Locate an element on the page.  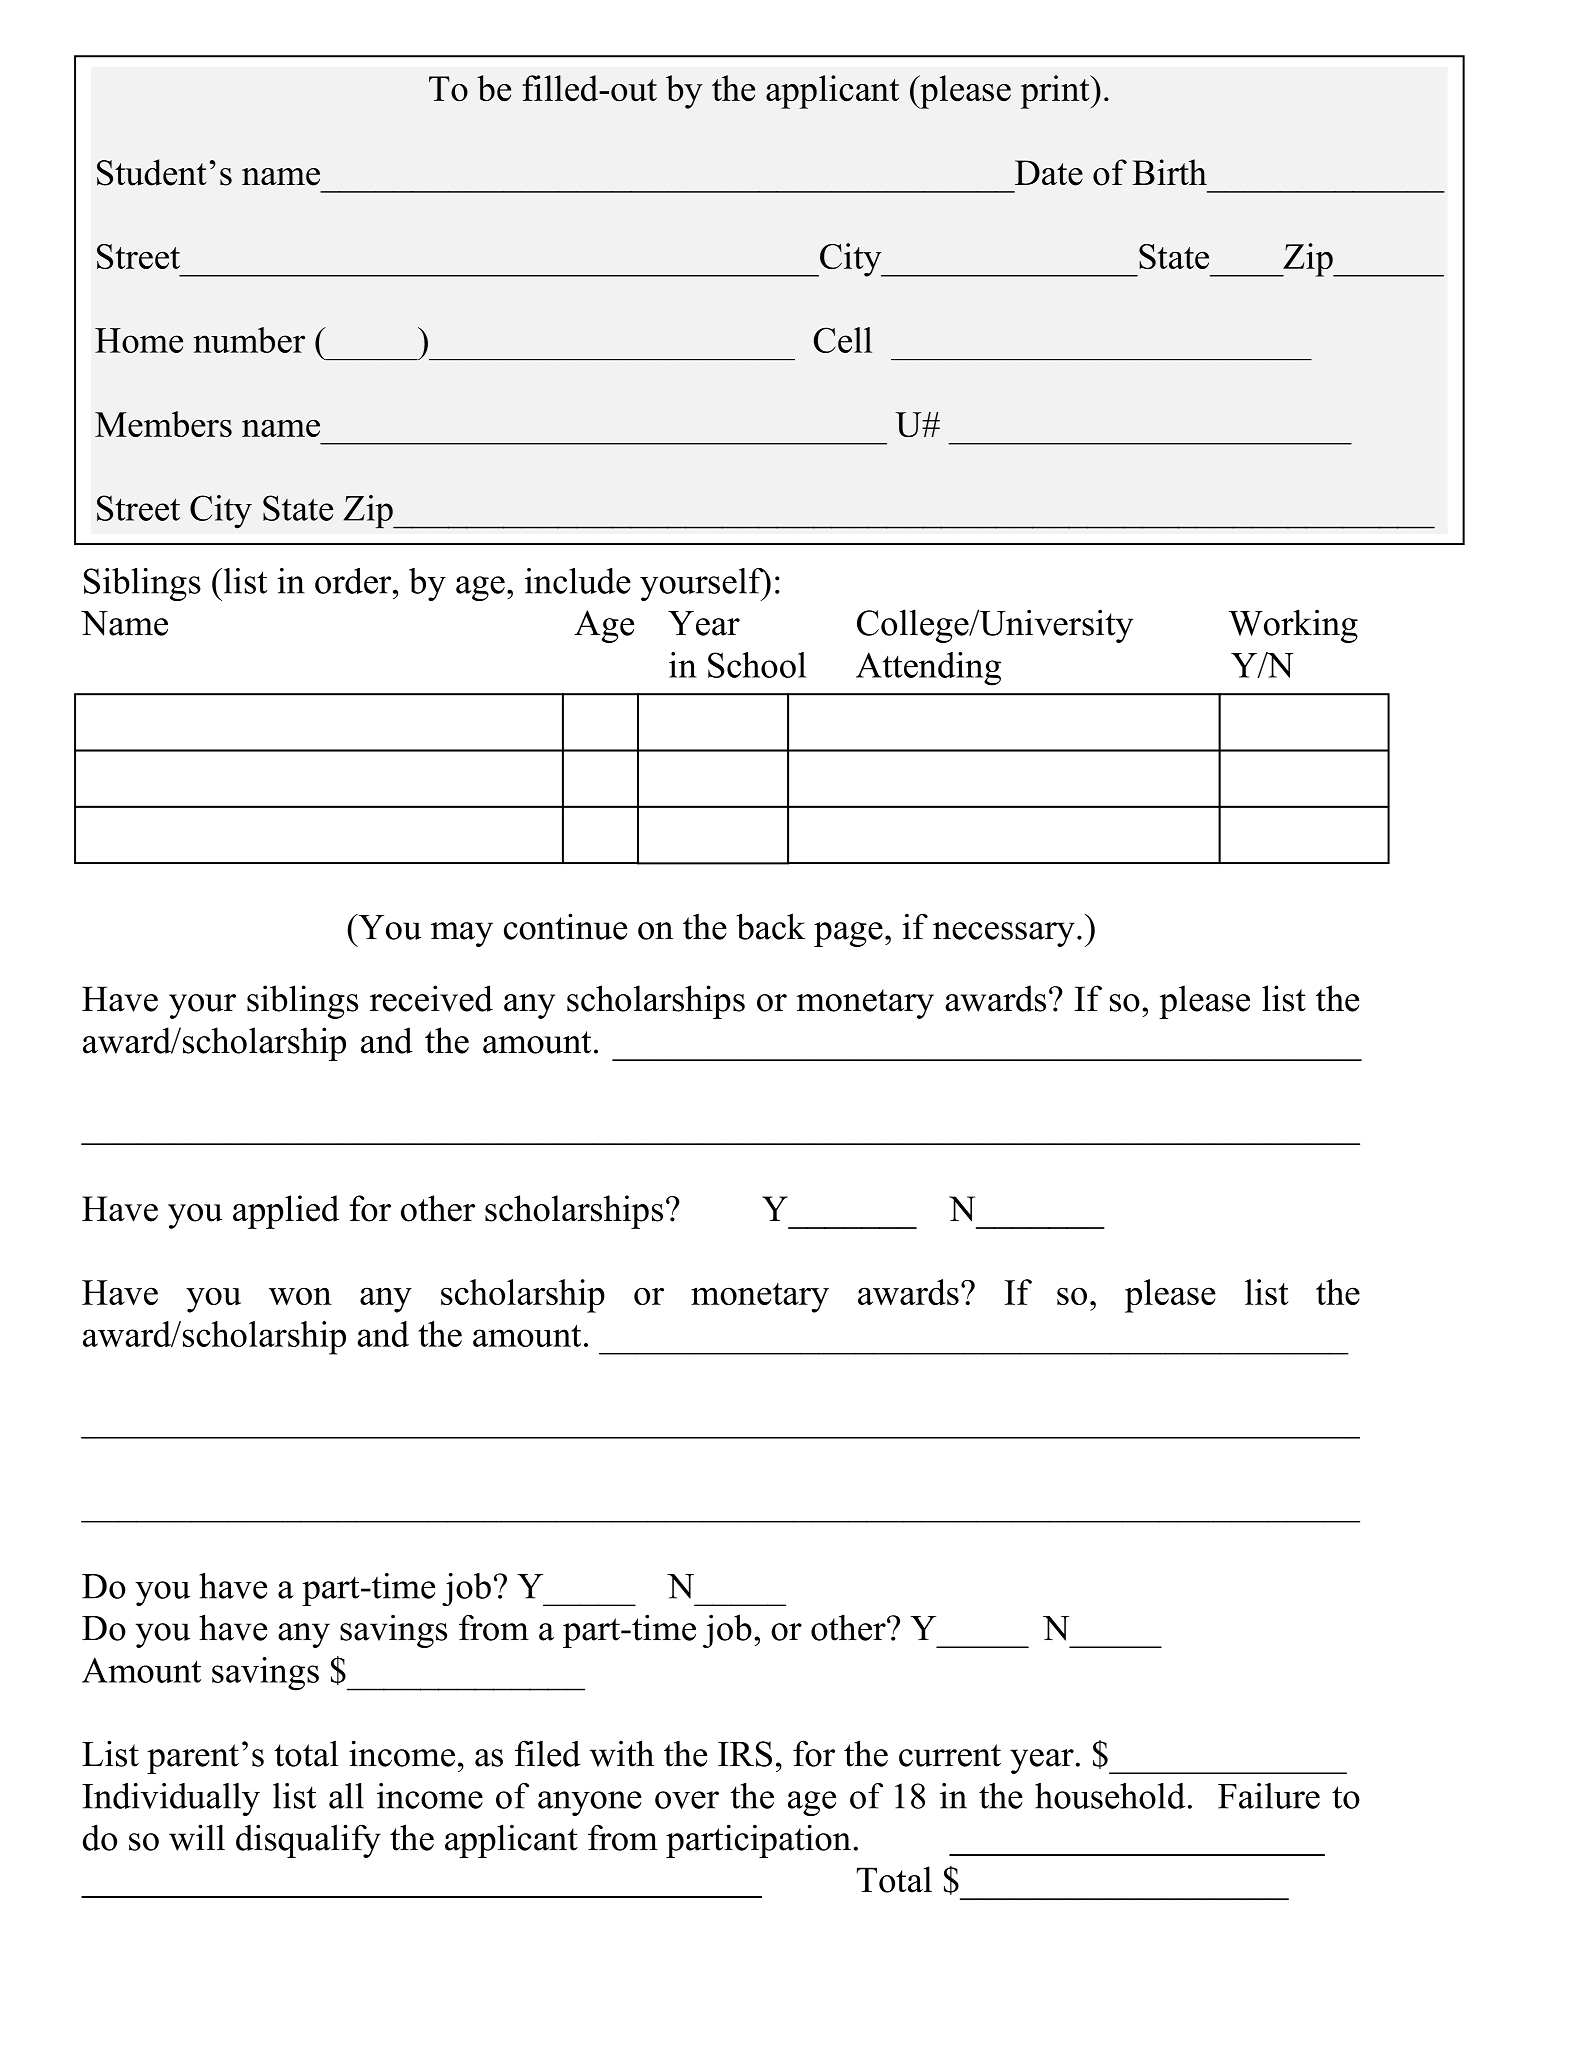
applied is located at coordinates (286, 1212).
